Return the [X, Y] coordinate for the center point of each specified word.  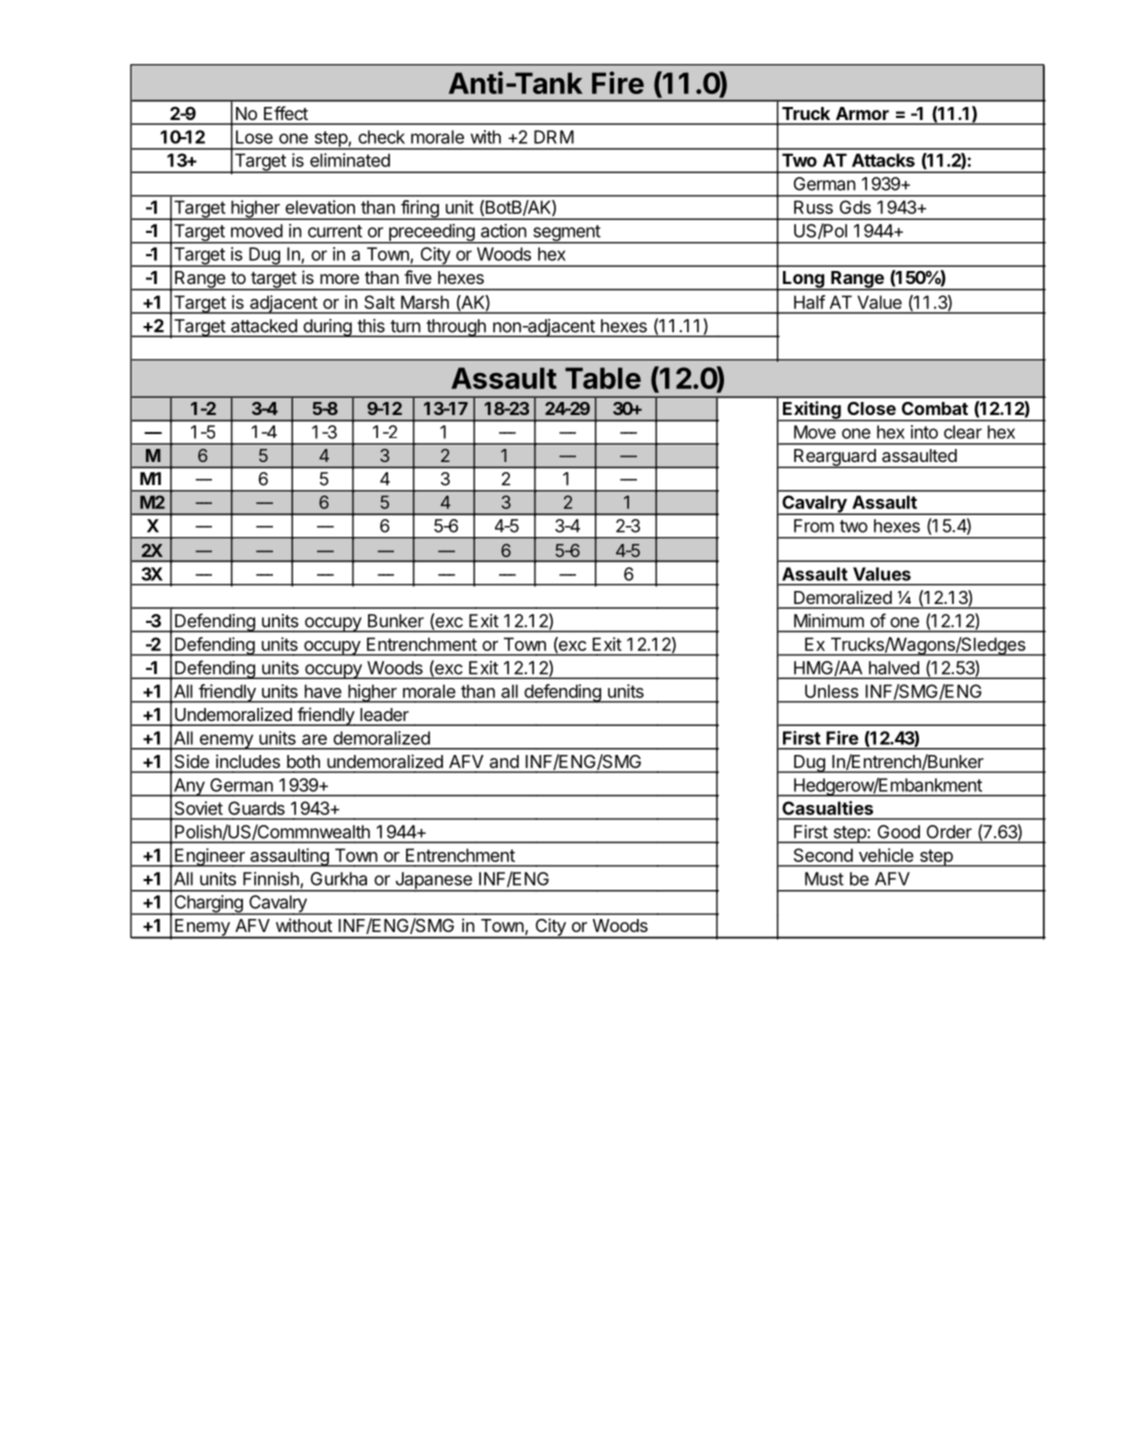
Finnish [271, 879]
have [323, 691]
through [456, 328]
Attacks [883, 160]
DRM [554, 137]
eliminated [350, 160]
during [327, 328]
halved [894, 668]
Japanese [432, 882]
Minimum [829, 621]
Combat [935, 408]
